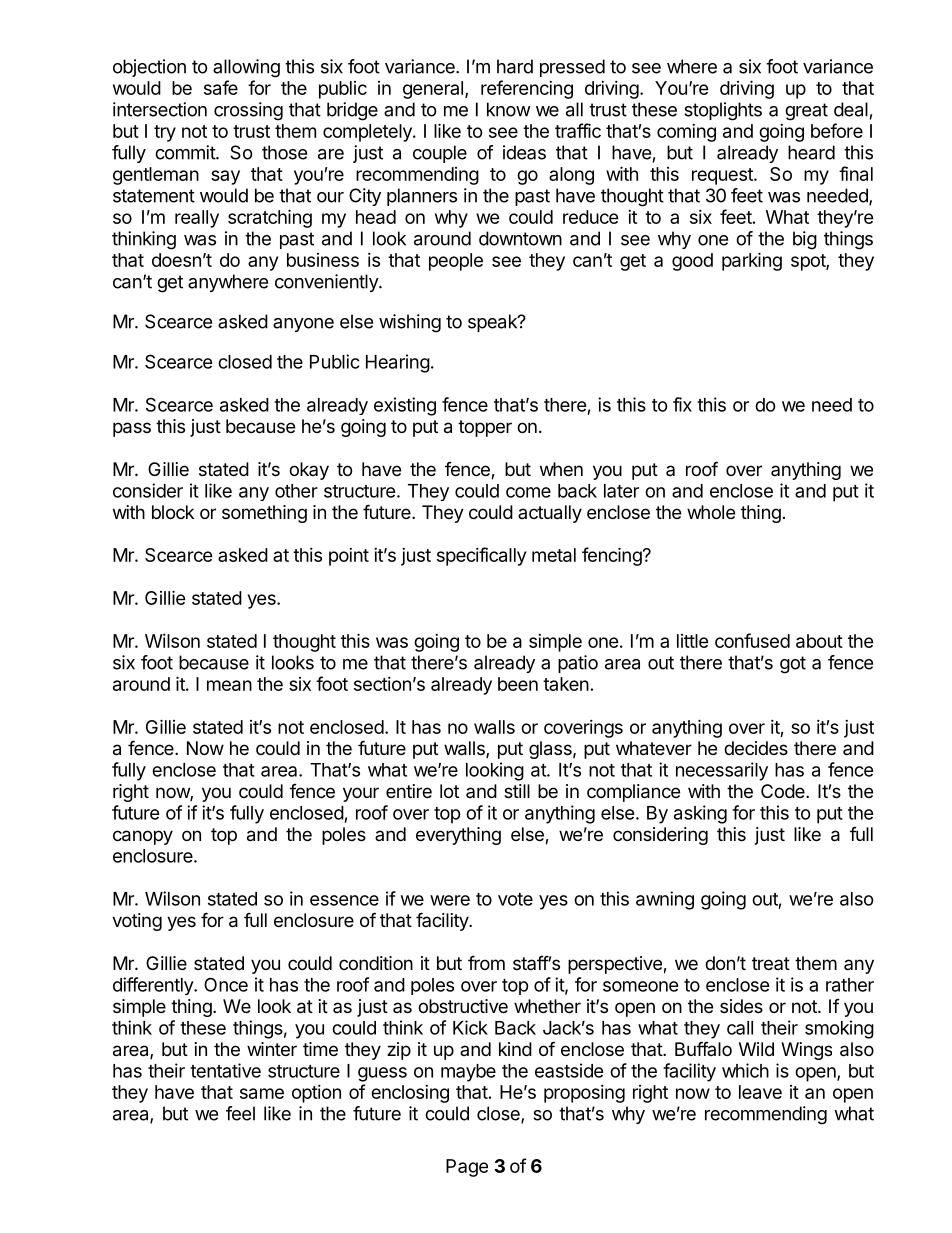  What do you see at coordinates (752, 640) in the document?
I see `confused` at bounding box center [752, 640].
